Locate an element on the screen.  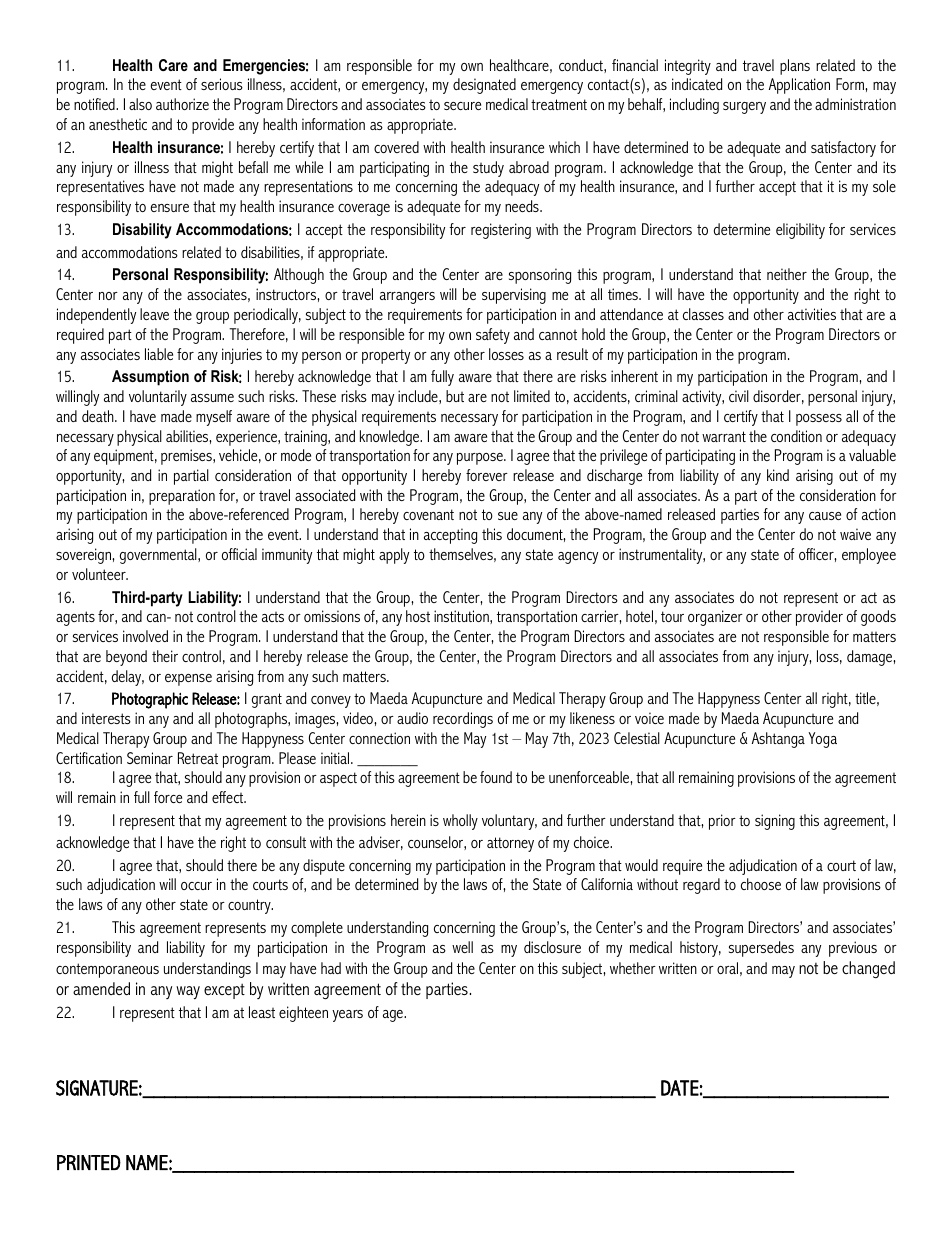
PRINTED is located at coordinates (89, 1162).
